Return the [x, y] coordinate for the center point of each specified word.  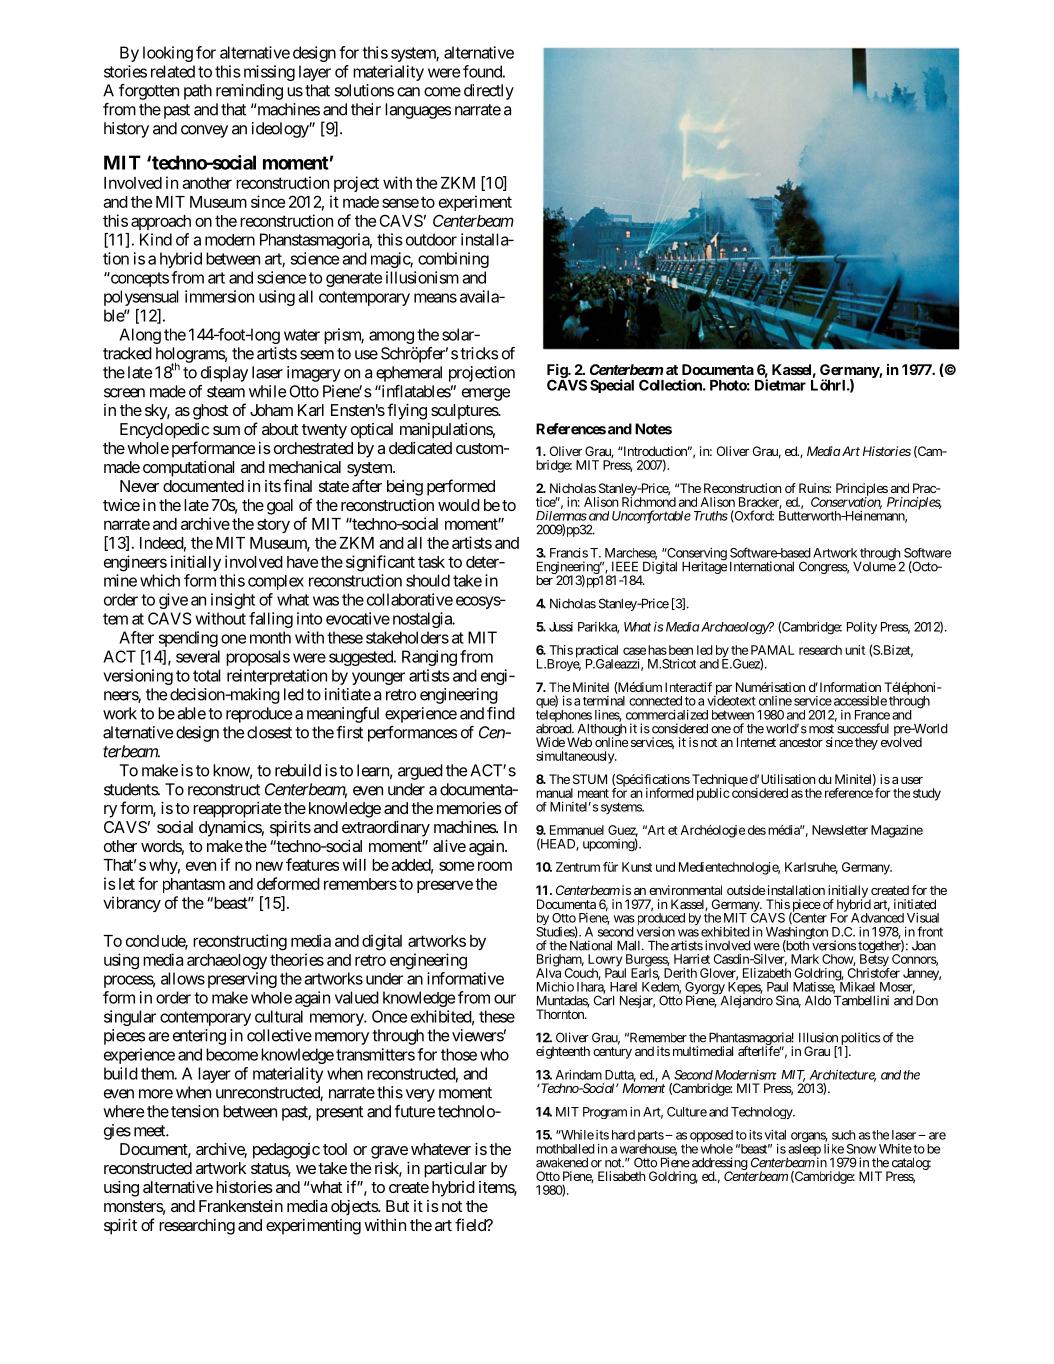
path [198, 92]
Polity [862, 628]
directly [489, 92]
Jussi [561, 627]
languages [418, 111]
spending [188, 639]
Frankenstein [241, 1206]
